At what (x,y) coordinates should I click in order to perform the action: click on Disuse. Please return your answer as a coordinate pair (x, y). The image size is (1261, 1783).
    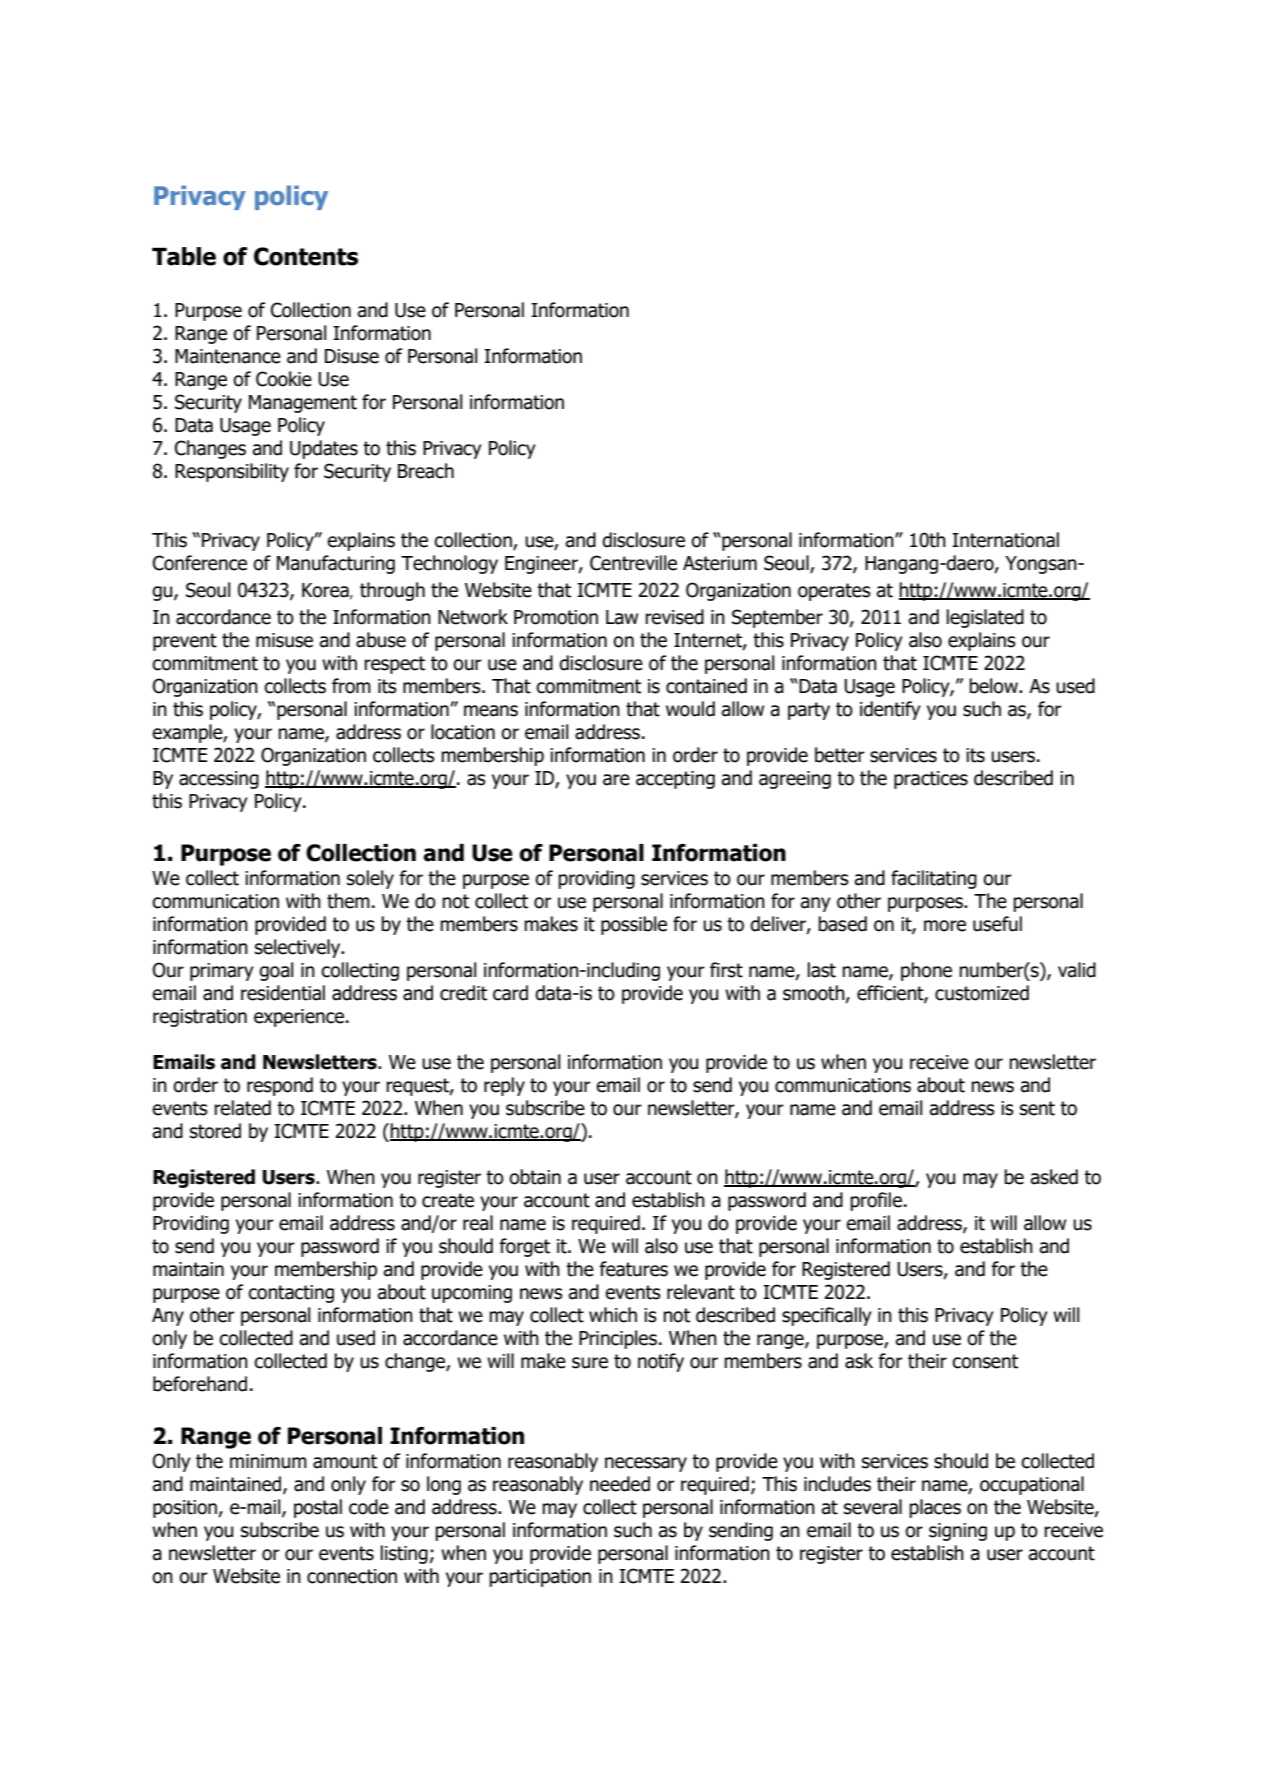
    Looking at the image, I should click on (352, 356).
